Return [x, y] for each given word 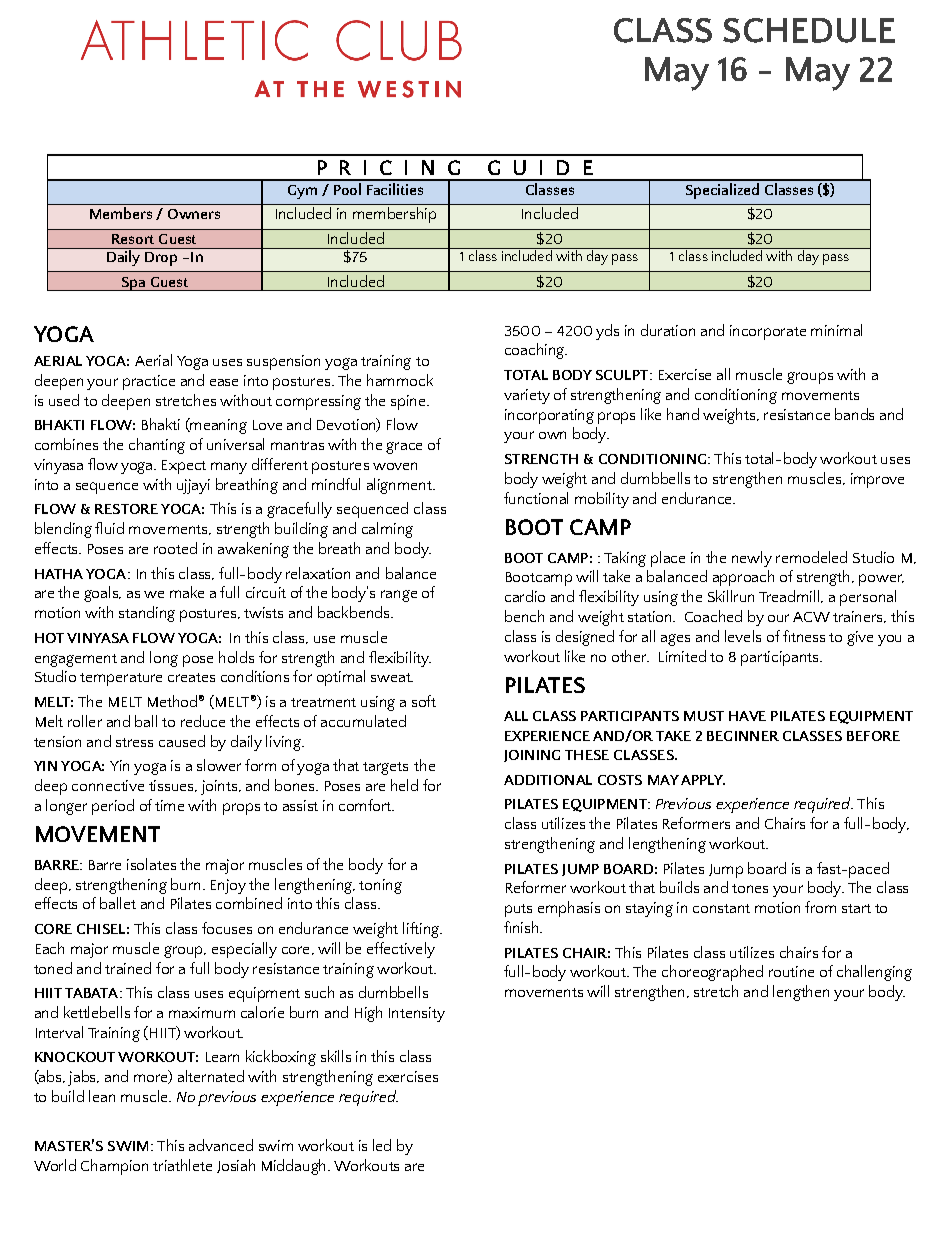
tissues [172, 786]
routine [791, 971]
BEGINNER [743, 736]
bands [854, 414]
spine [409, 402]
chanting [157, 446]
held [404, 785]
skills [336, 1056]
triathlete [182, 1165]
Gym [302, 192]
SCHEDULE [809, 30]
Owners [194, 214]
